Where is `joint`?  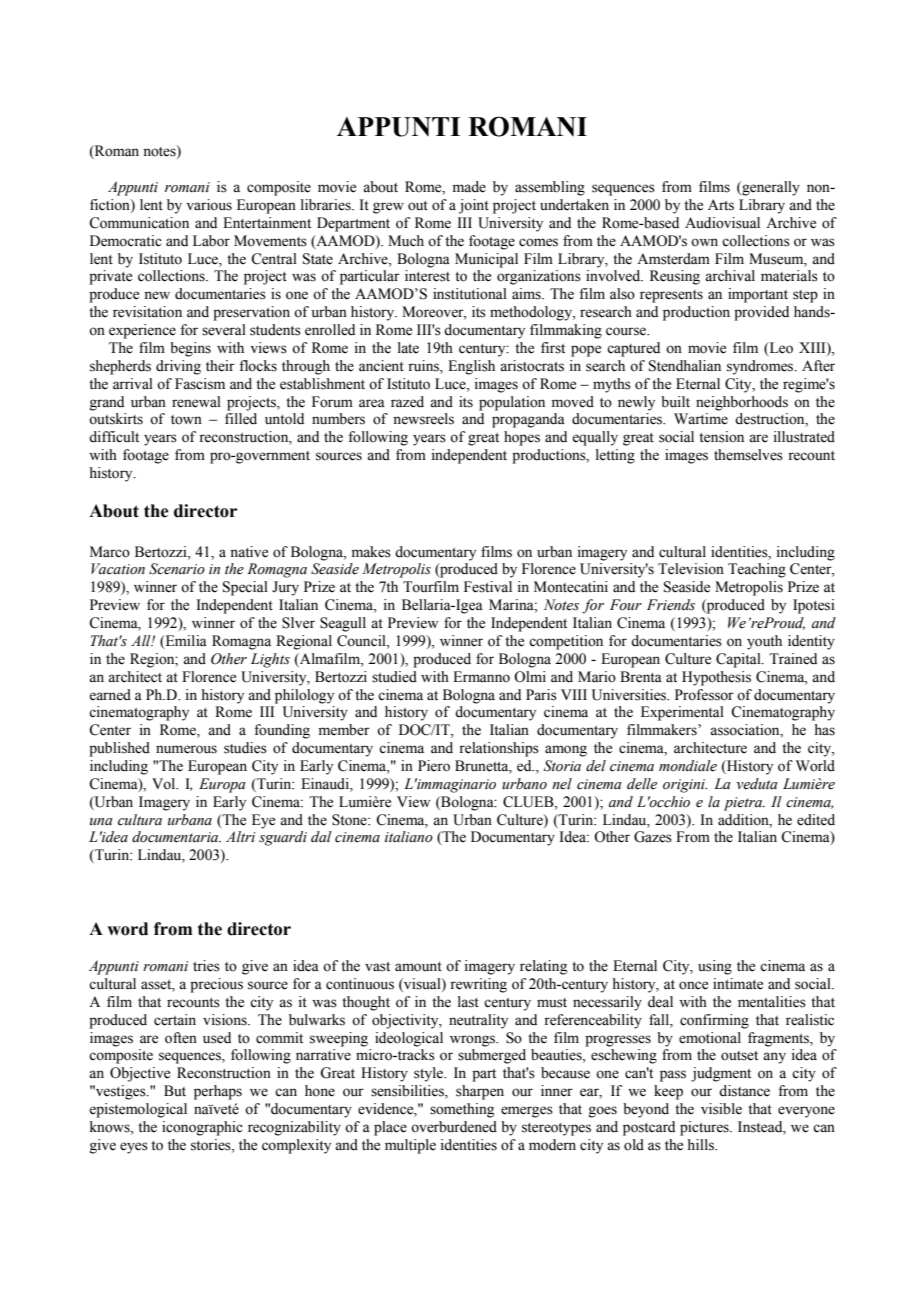
joint is located at coordinates (474, 206).
